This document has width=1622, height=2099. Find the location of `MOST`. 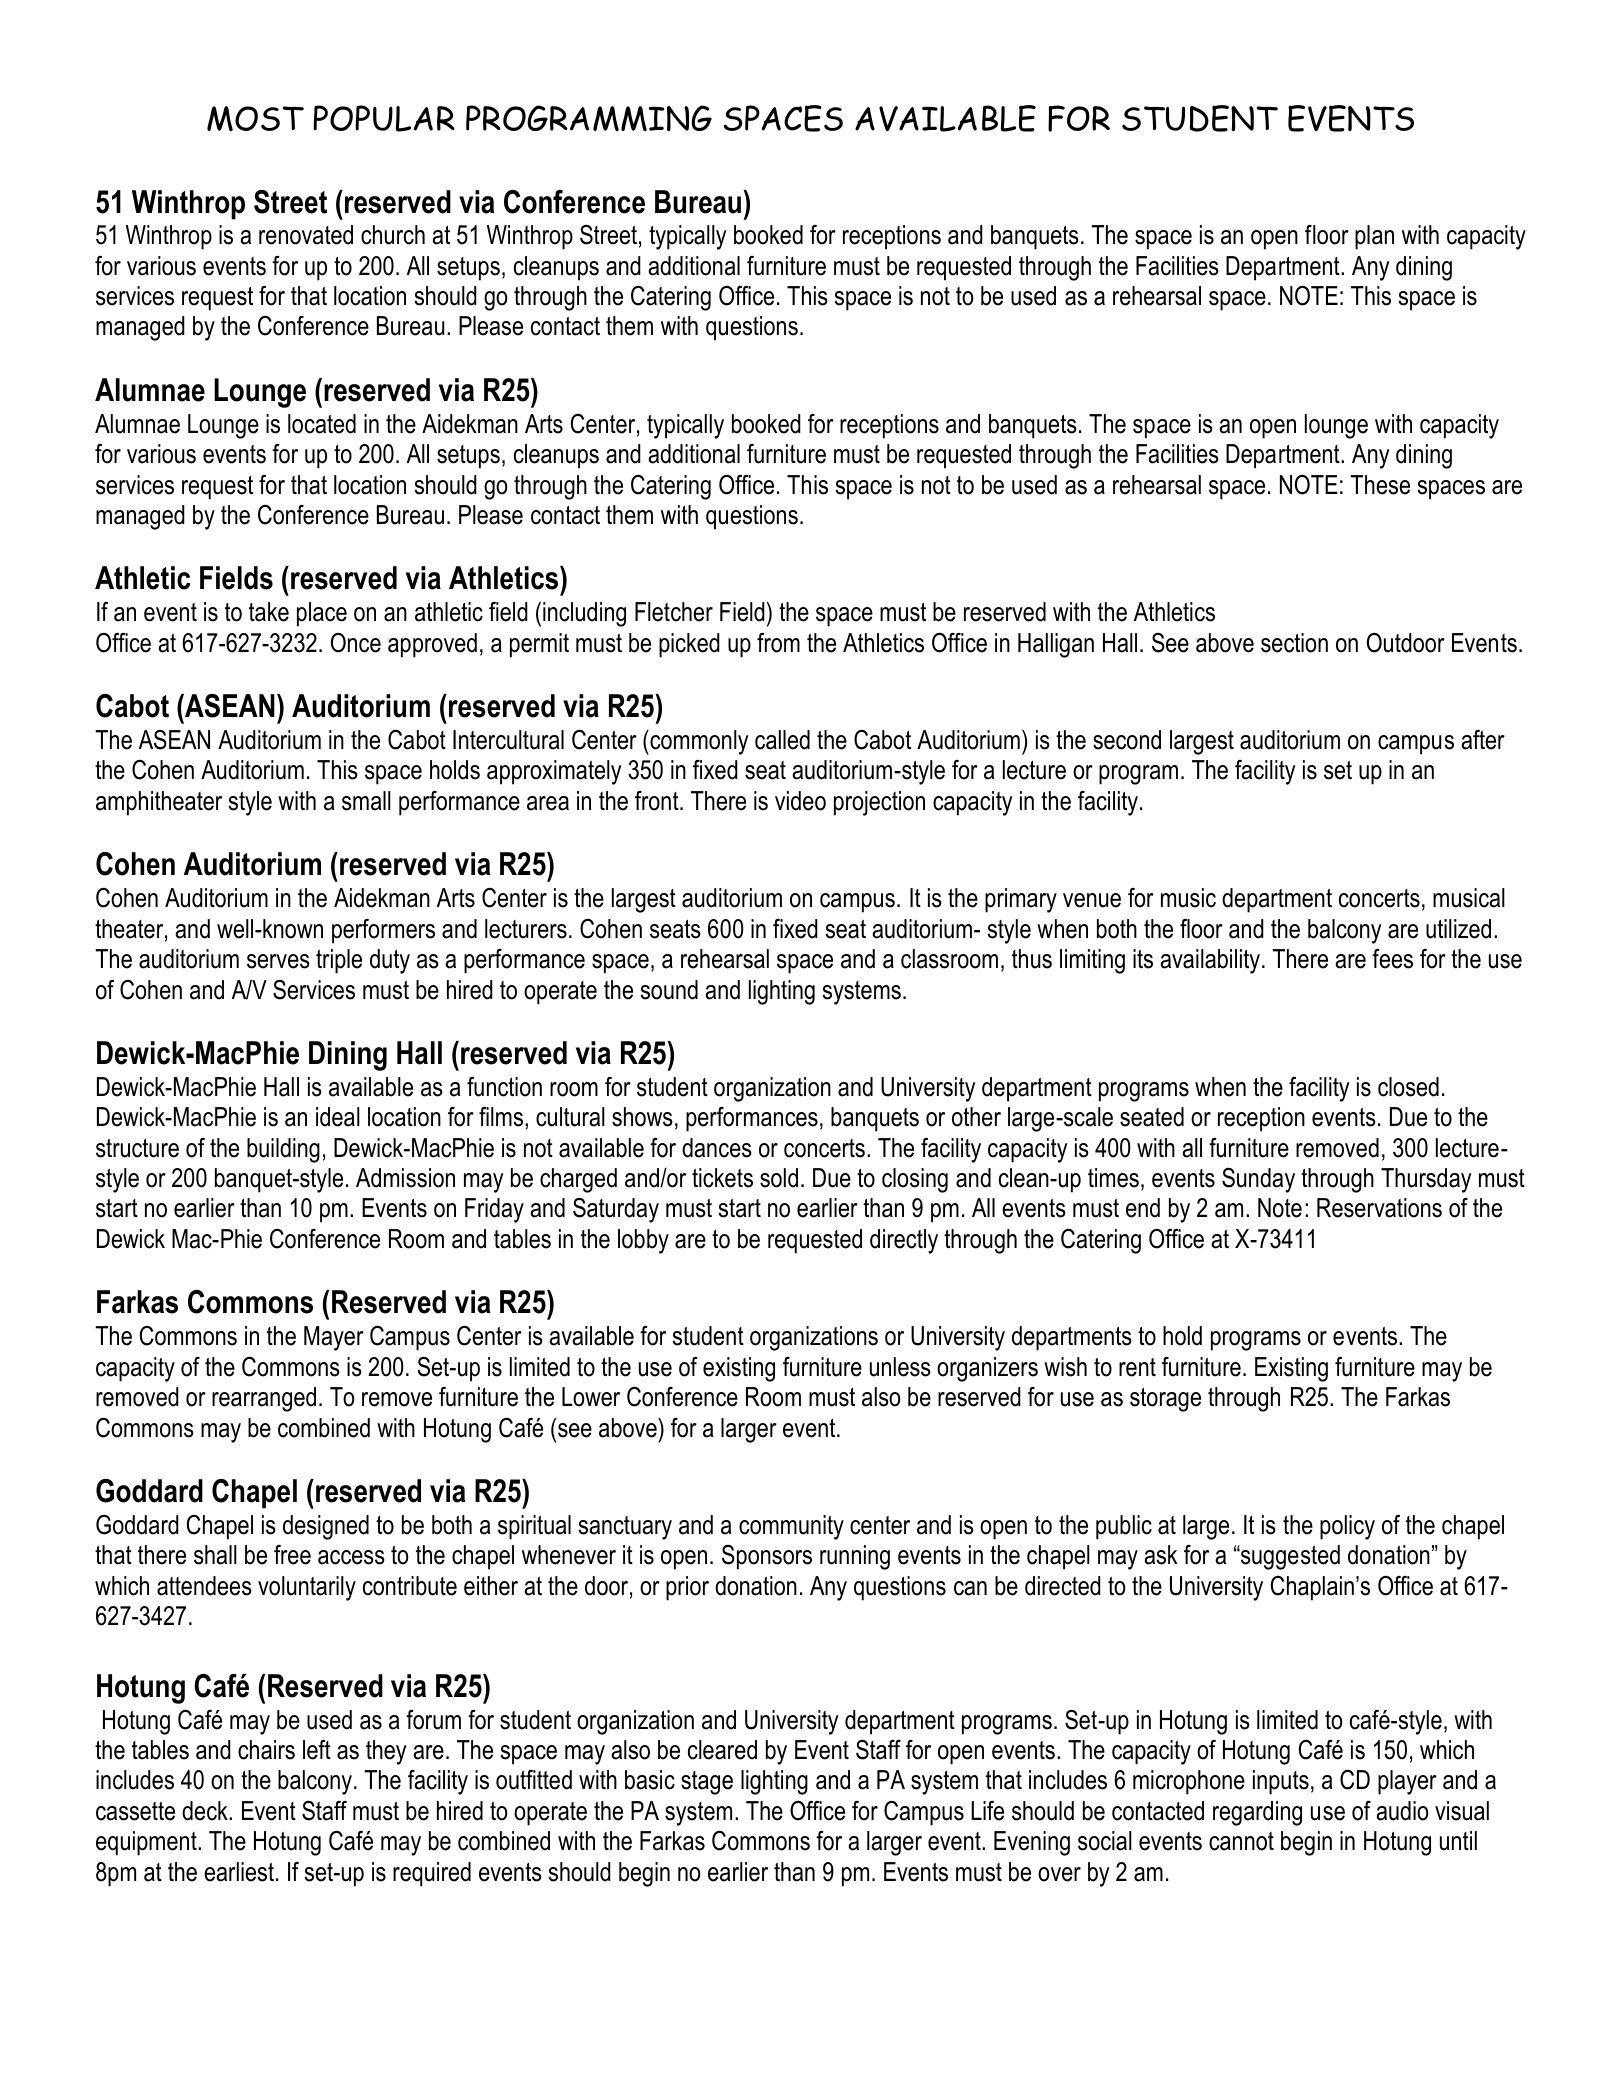

MOST is located at coordinates (255, 118).
